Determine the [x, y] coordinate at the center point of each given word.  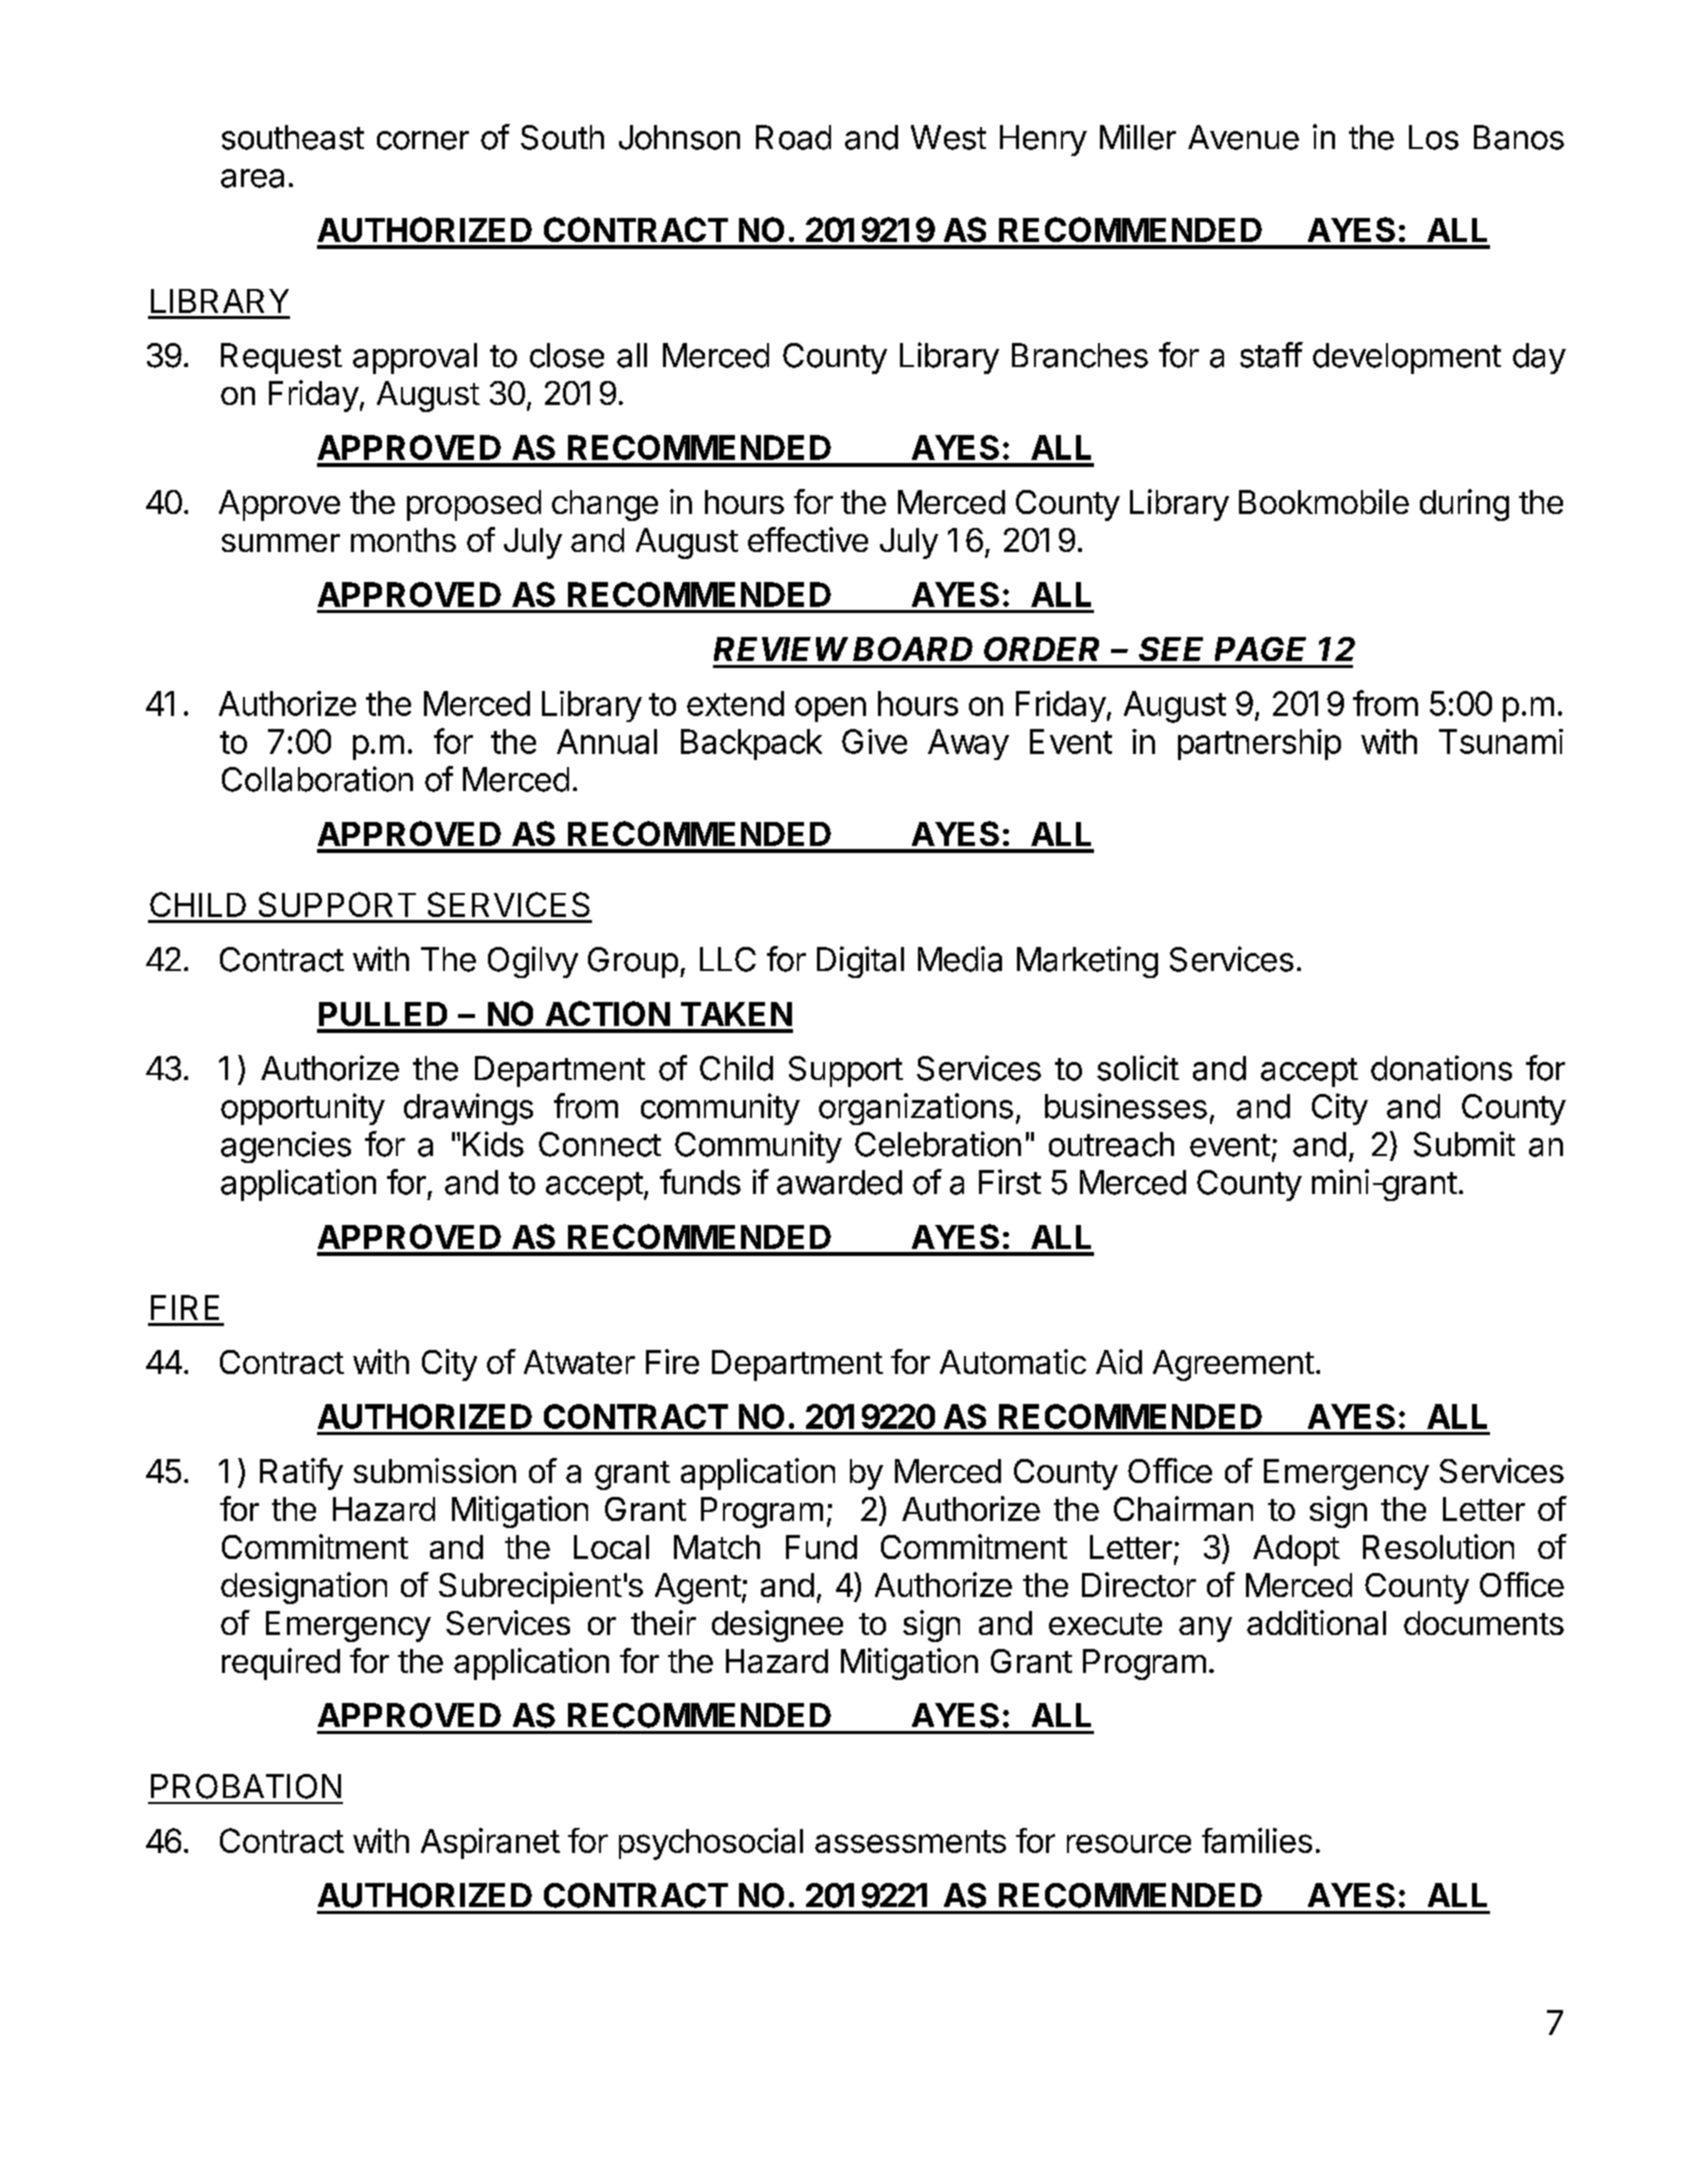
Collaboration [317, 779]
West [948, 137]
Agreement [1233, 1365]
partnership [1259, 744]
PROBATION [246, 1786]
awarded [839, 1182]
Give [874, 741]
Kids [493, 1144]
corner [423, 140]
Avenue [1243, 137]
